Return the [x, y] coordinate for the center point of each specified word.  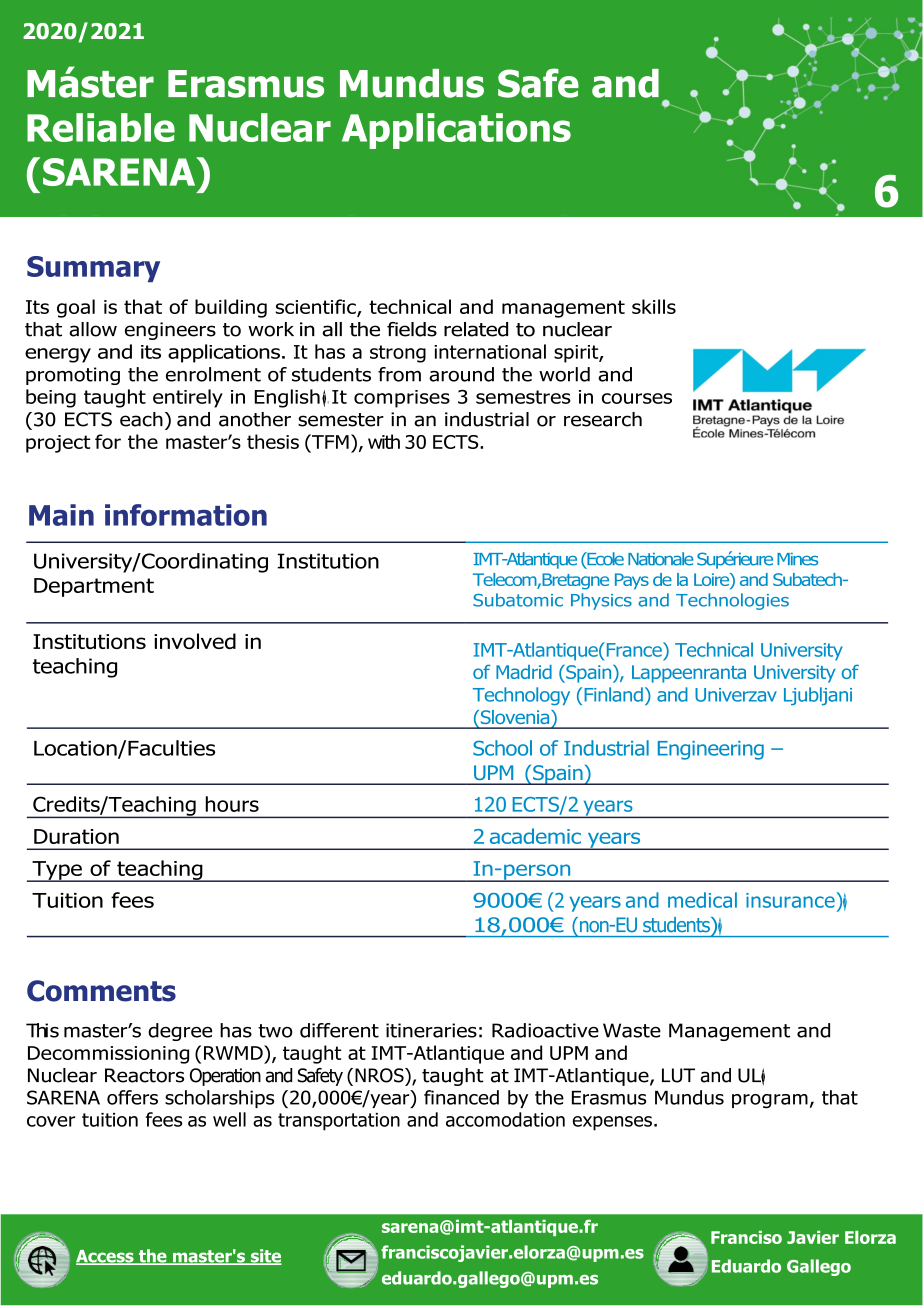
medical [702, 900]
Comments [101, 991]
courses [637, 398]
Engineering [711, 750]
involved [195, 641]
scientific [316, 307]
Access [106, 1257]
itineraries [431, 1030]
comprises [402, 399]
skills [654, 306]
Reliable [101, 127]
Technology [521, 696]
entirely [188, 398]
